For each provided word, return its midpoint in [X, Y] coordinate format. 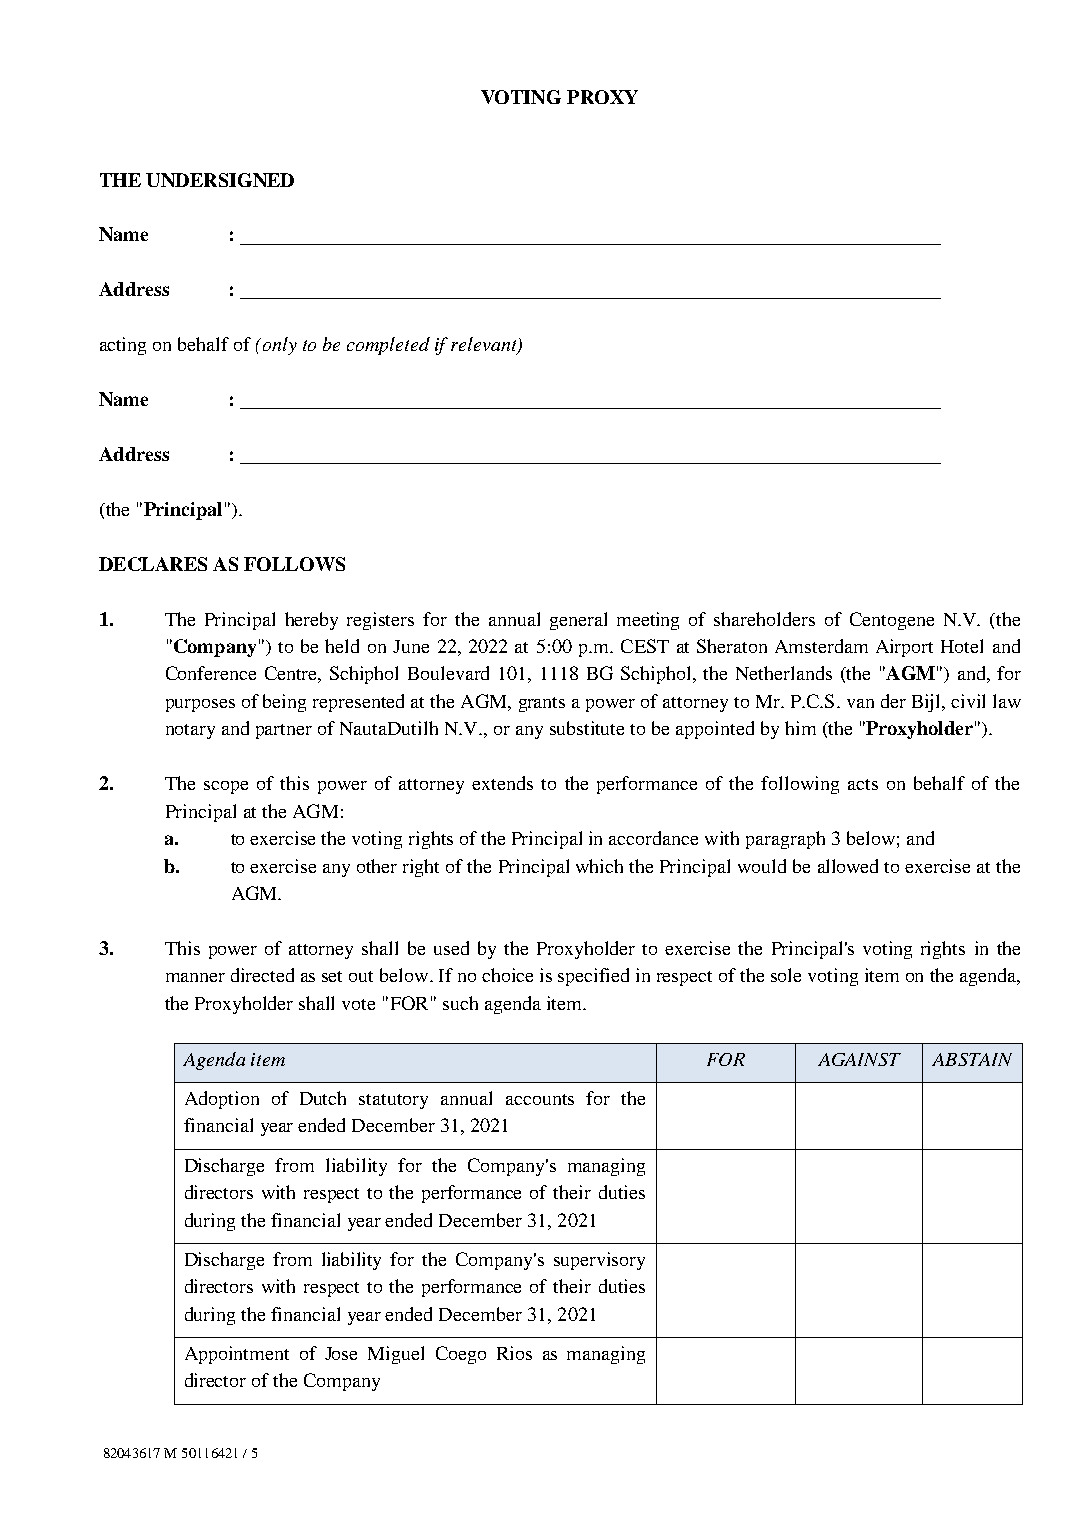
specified [593, 977]
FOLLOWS [294, 564]
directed [262, 975]
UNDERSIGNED [220, 180]
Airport [904, 648]
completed [388, 346]
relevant [485, 345]
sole [786, 975]
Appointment [237, 1355]
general [578, 621]
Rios [514, 1353]
